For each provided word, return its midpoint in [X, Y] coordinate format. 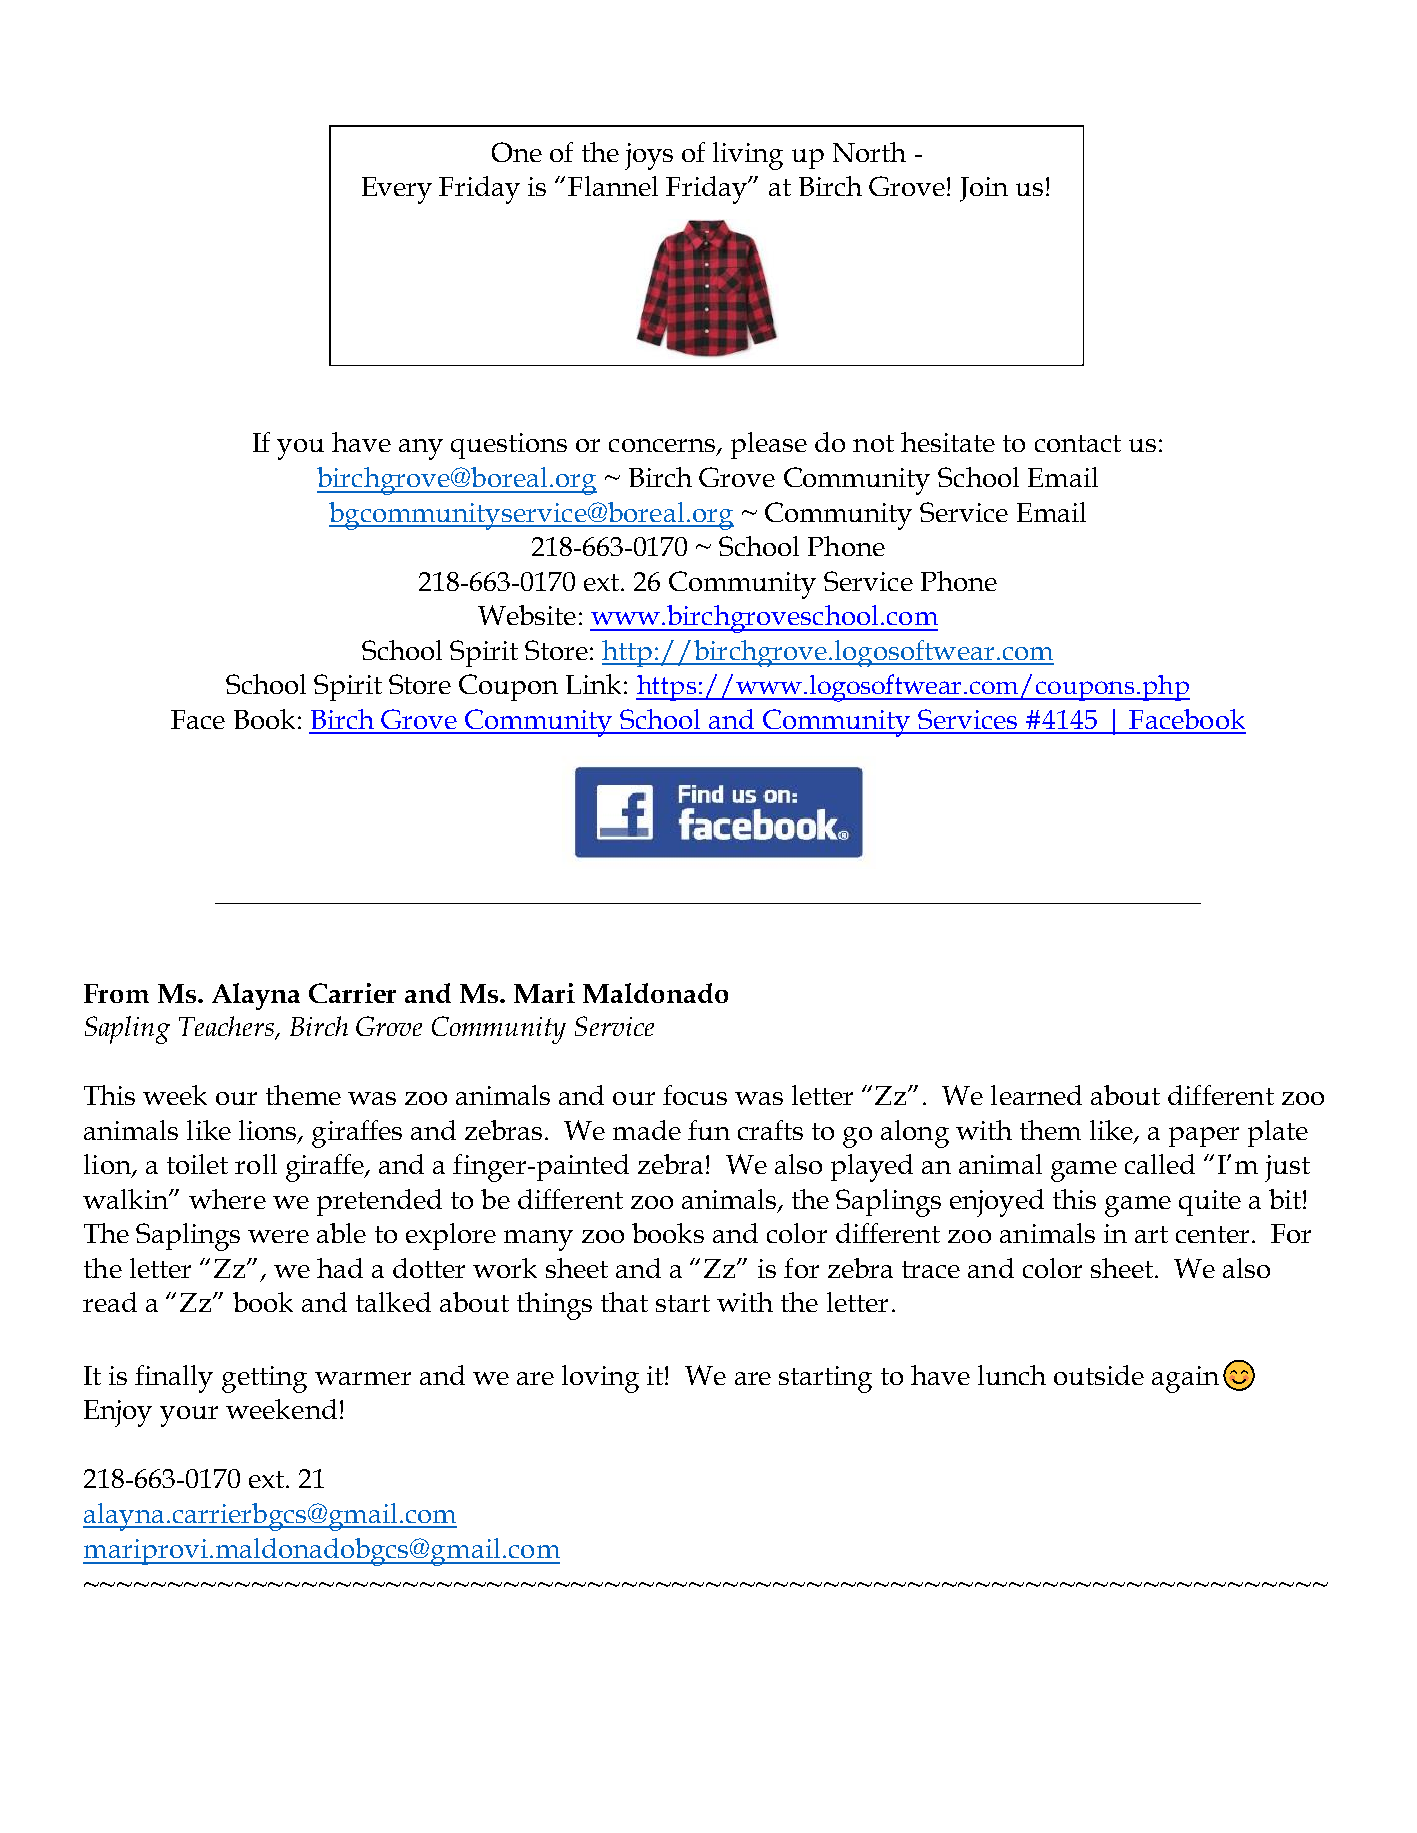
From [116, 993]
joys [649, 156]
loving [600, 1379]
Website [527, 615]
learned [1036, 1095]
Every [397, 190]
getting [264, 1379]
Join [984, 189]
